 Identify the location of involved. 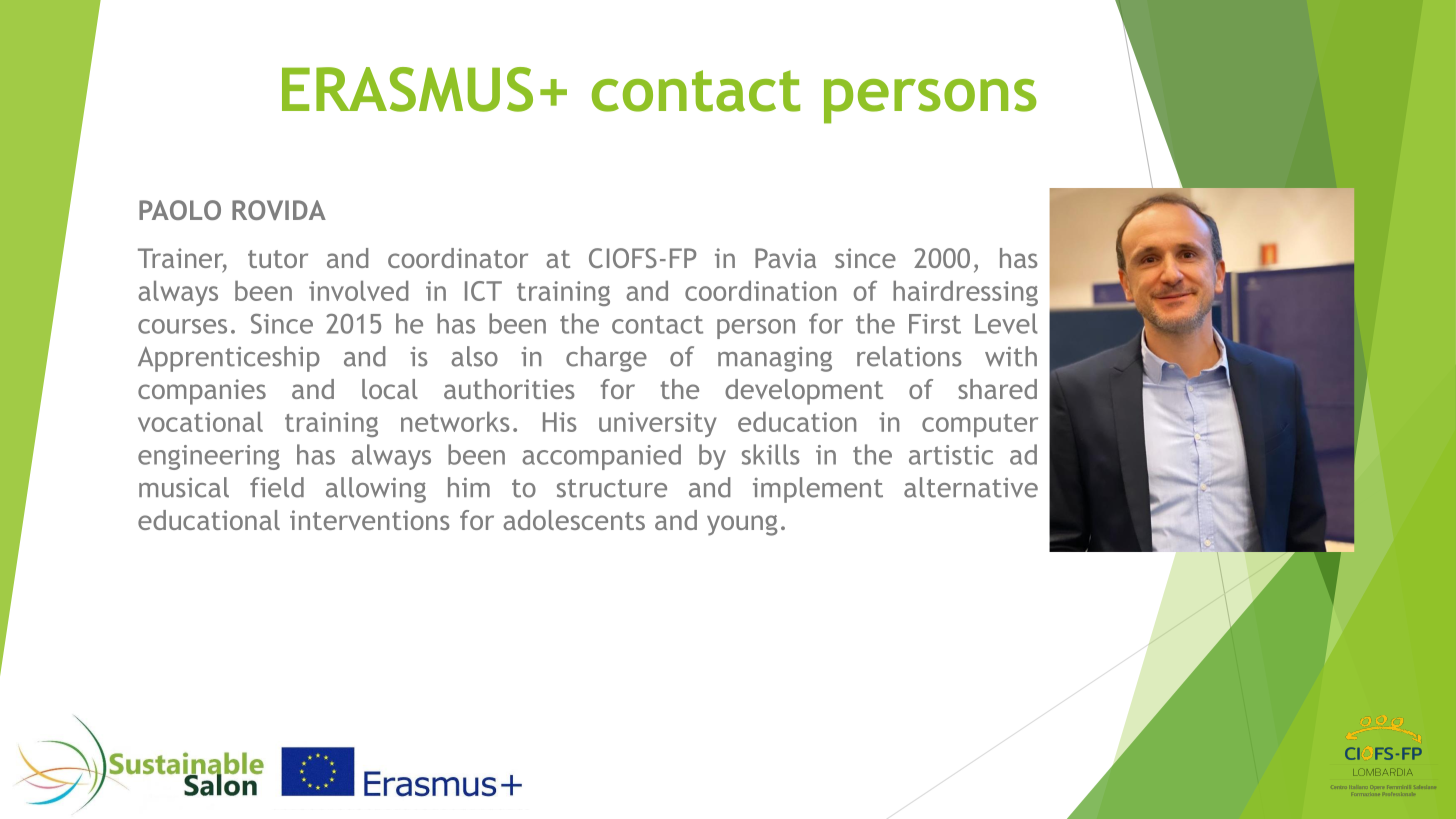
(358, 291).
